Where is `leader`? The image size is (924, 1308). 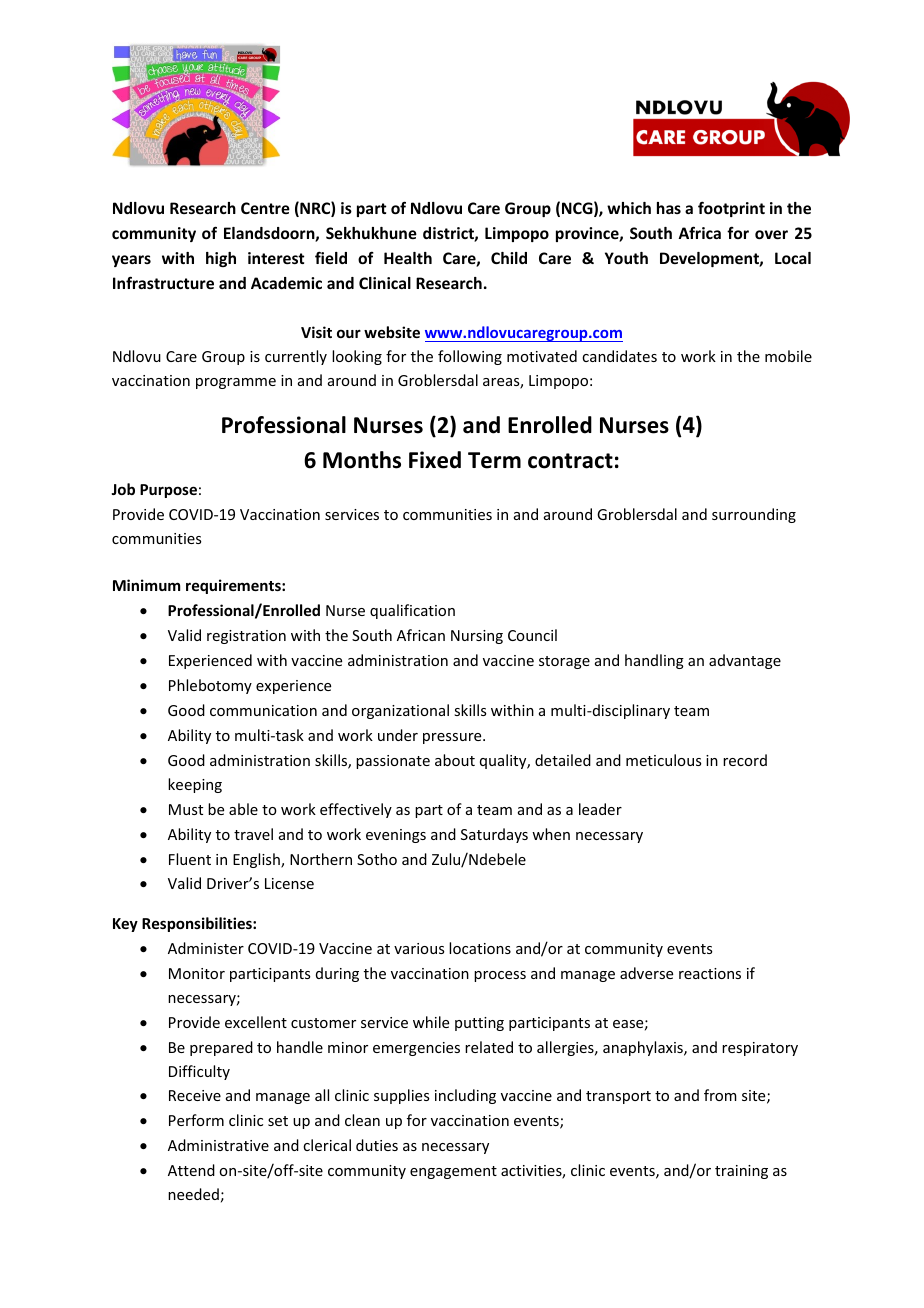 leader is located at coordinates (600, 809).
